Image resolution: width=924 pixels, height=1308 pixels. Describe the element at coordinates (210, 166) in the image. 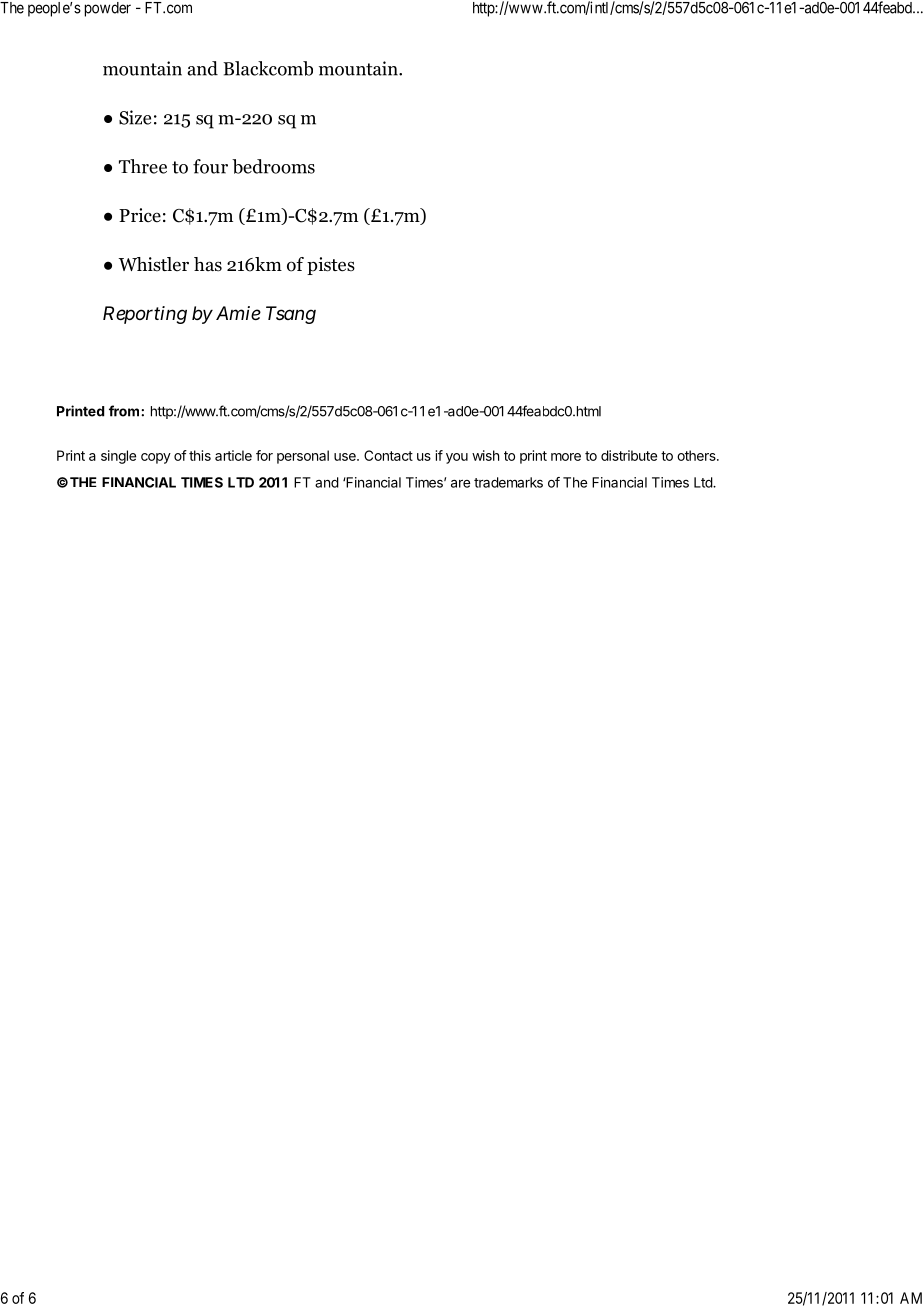

I see `four` at that location.
